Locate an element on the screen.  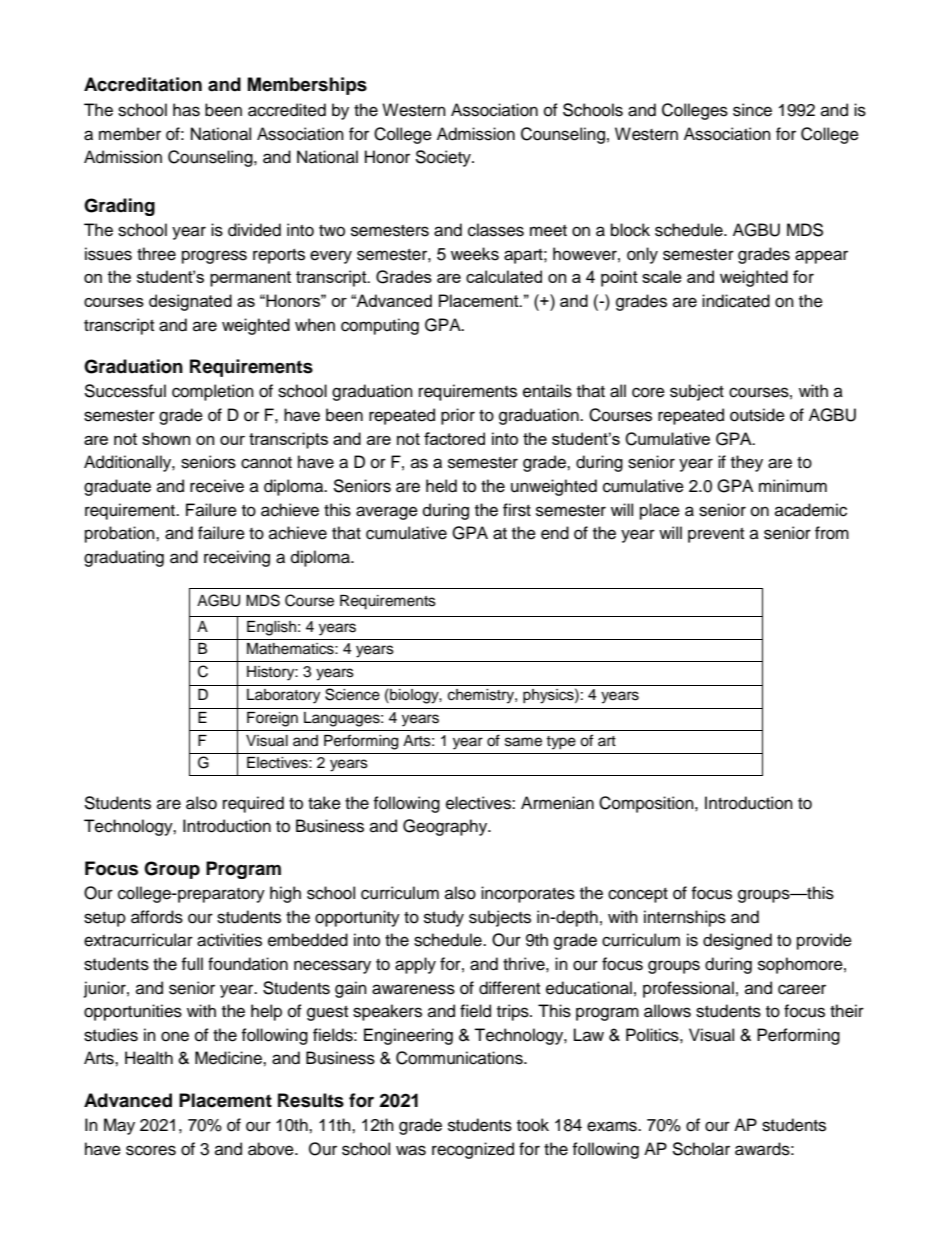
Society is located at coordinates (444, 158).
